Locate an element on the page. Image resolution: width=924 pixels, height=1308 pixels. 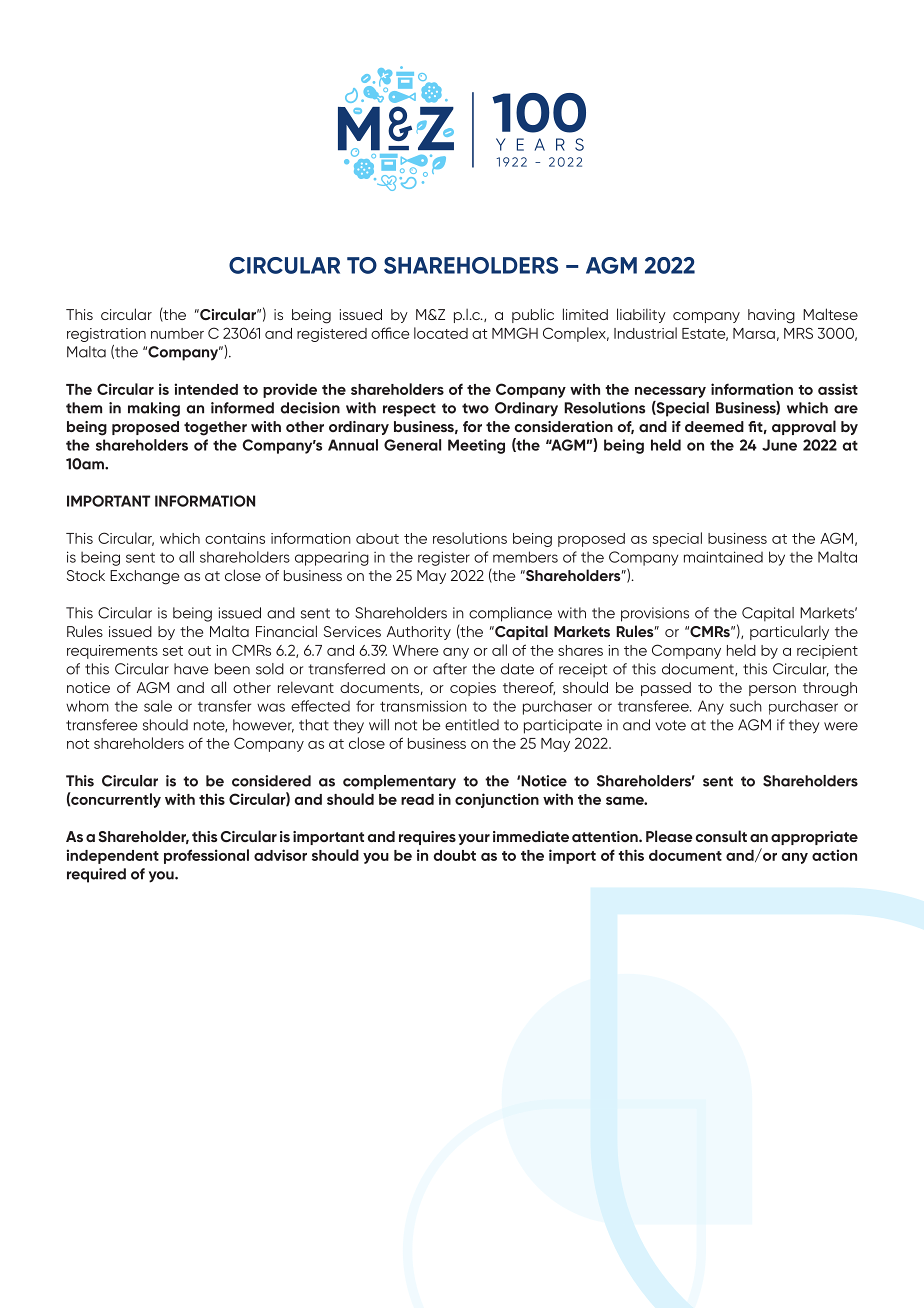
having is located at coordinates (771, 316).
